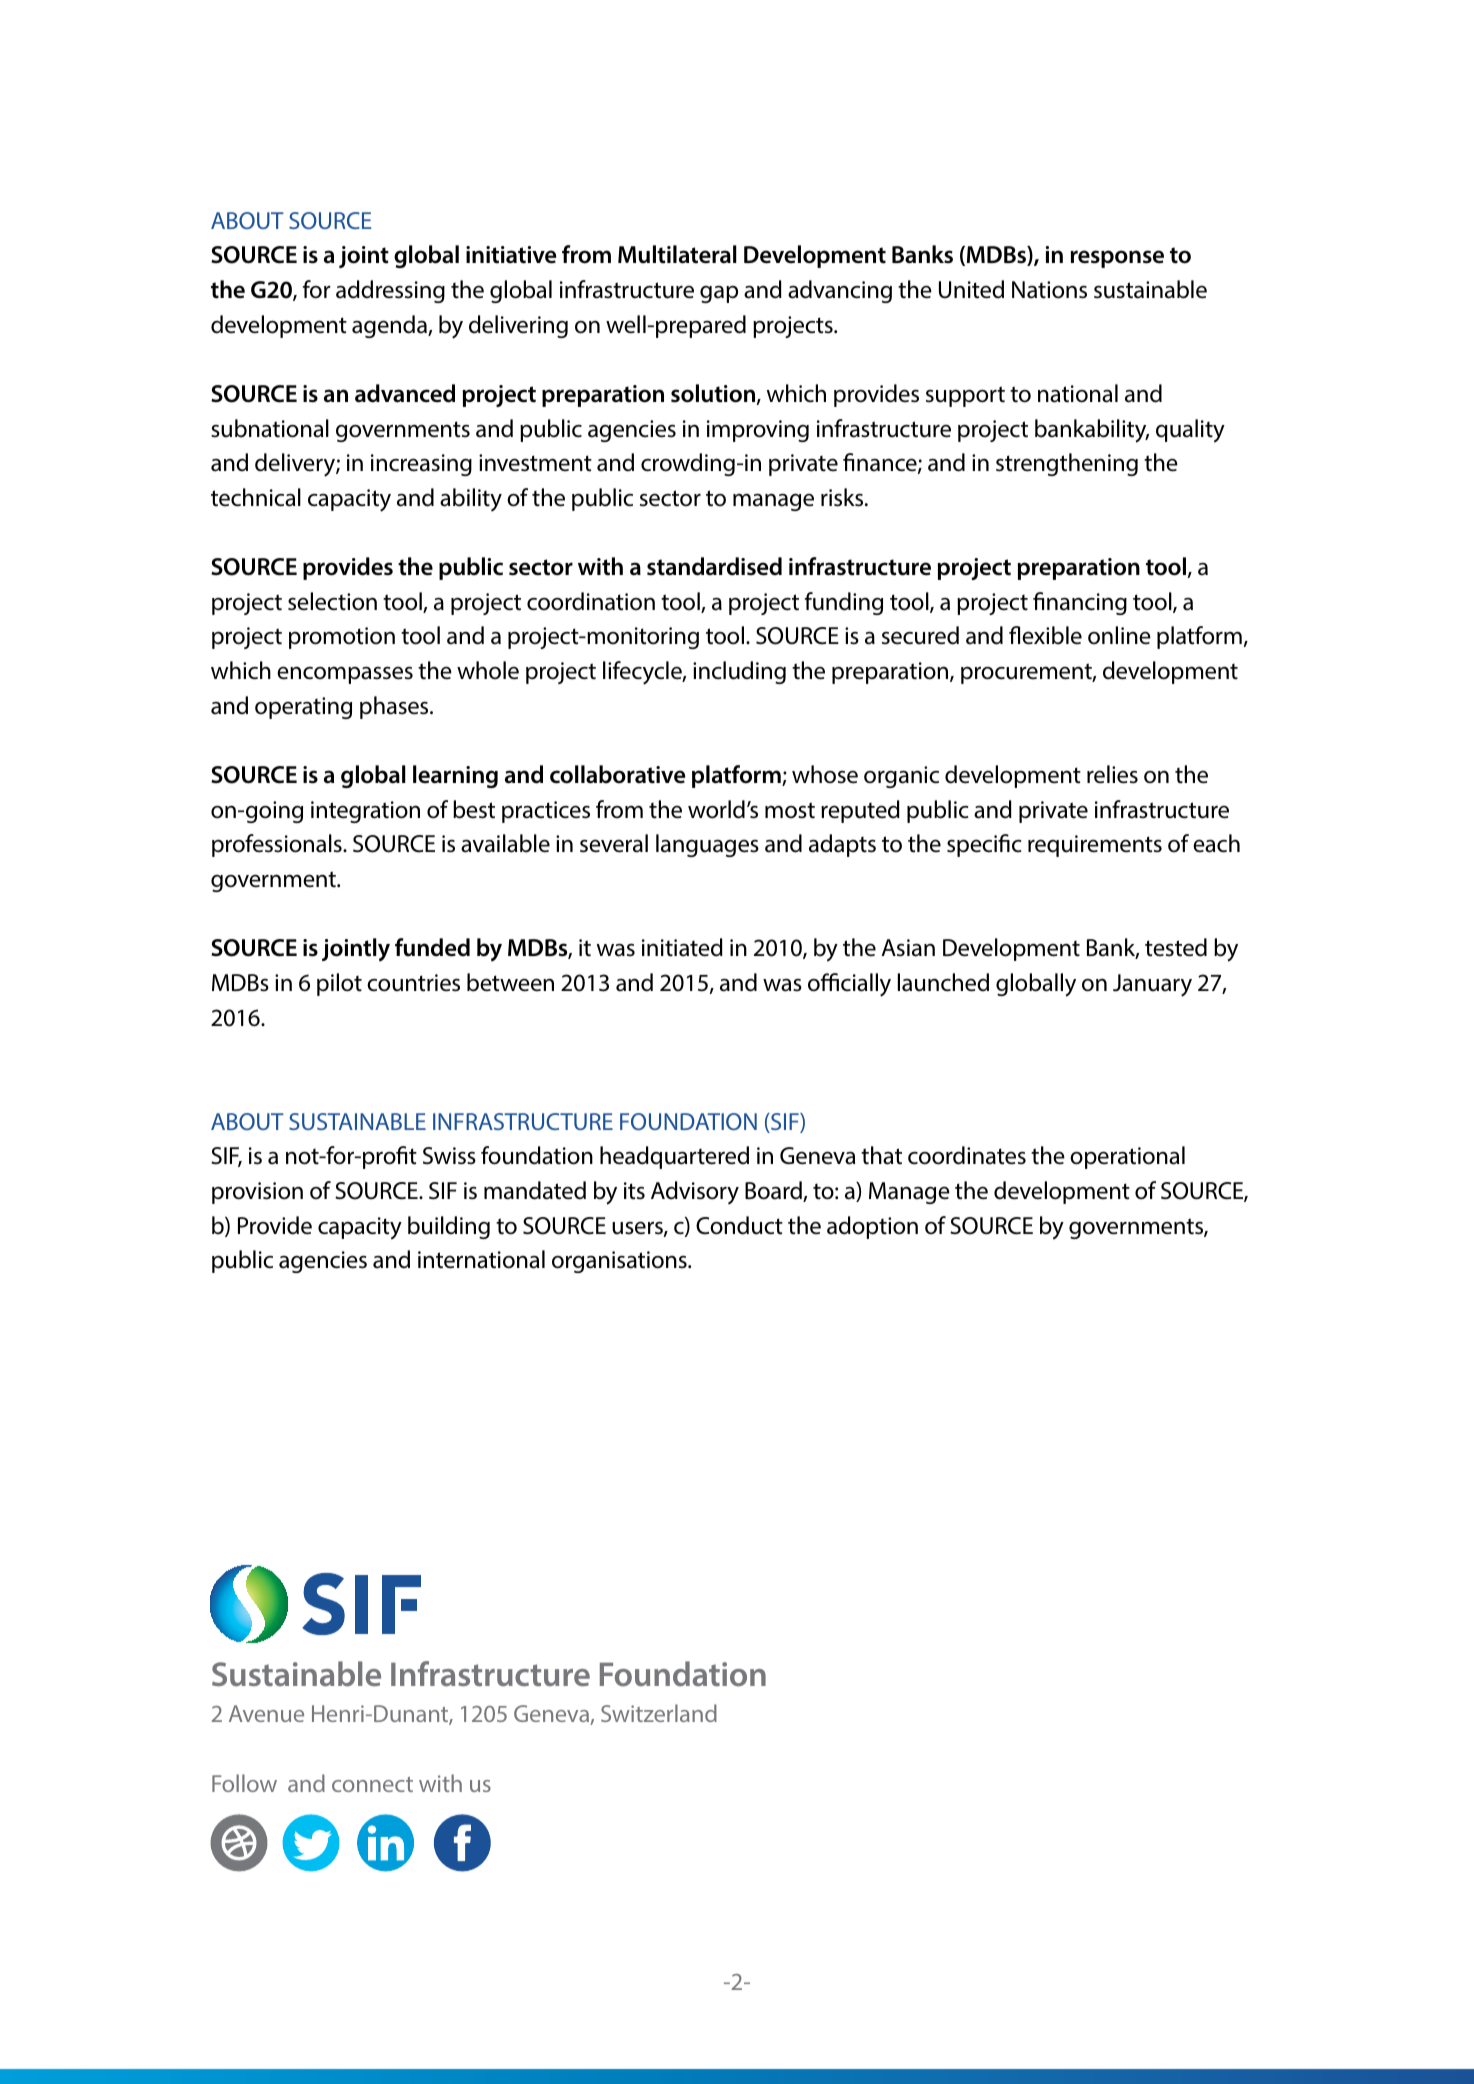 The width and height of the document is (1474, 2084). I want to click on Switzerland, so click(659, 1713).
